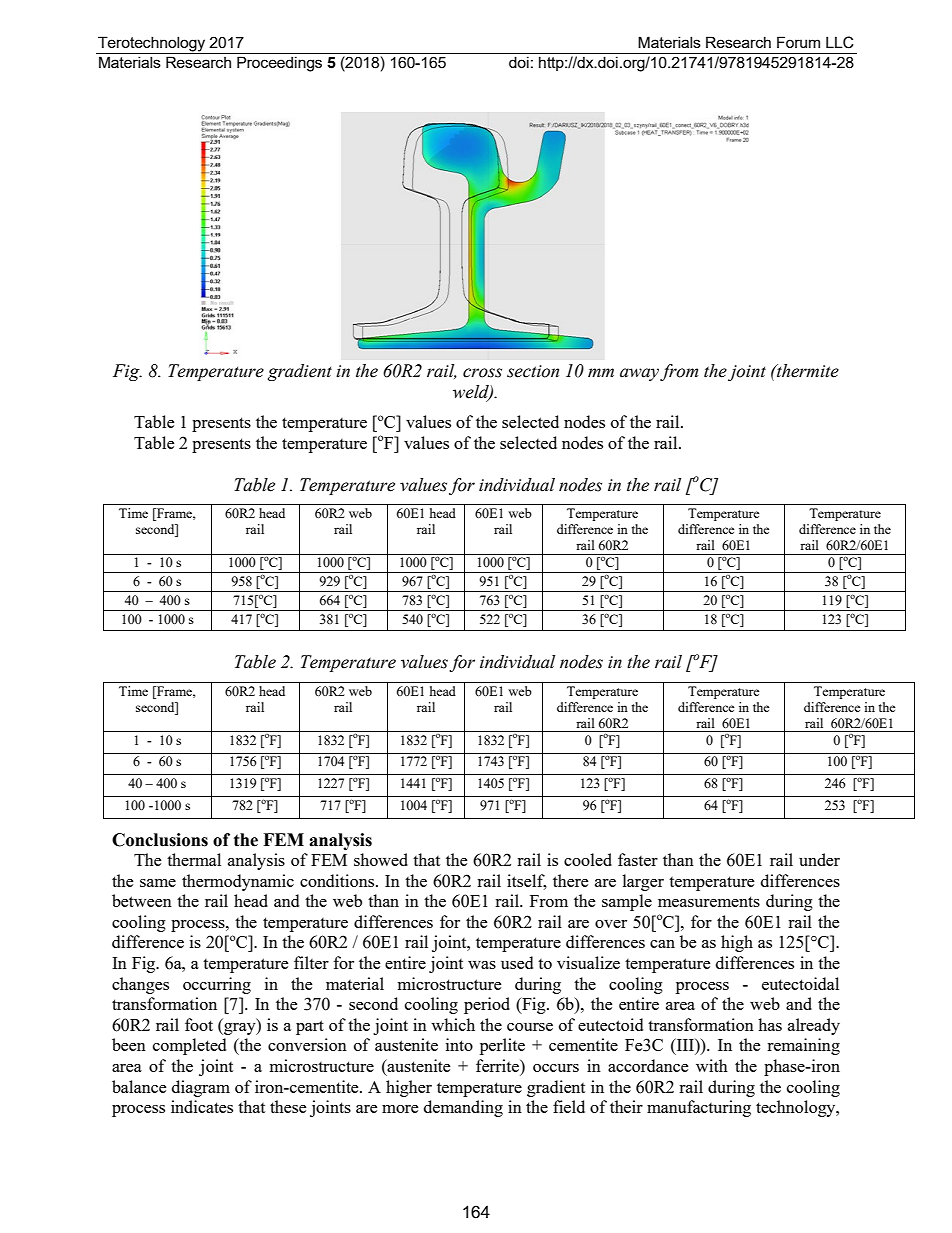 This page has height=1233, width=952. Describe the element at coordinates (160, 840) in the page. I see `Conclusions` at that location.
